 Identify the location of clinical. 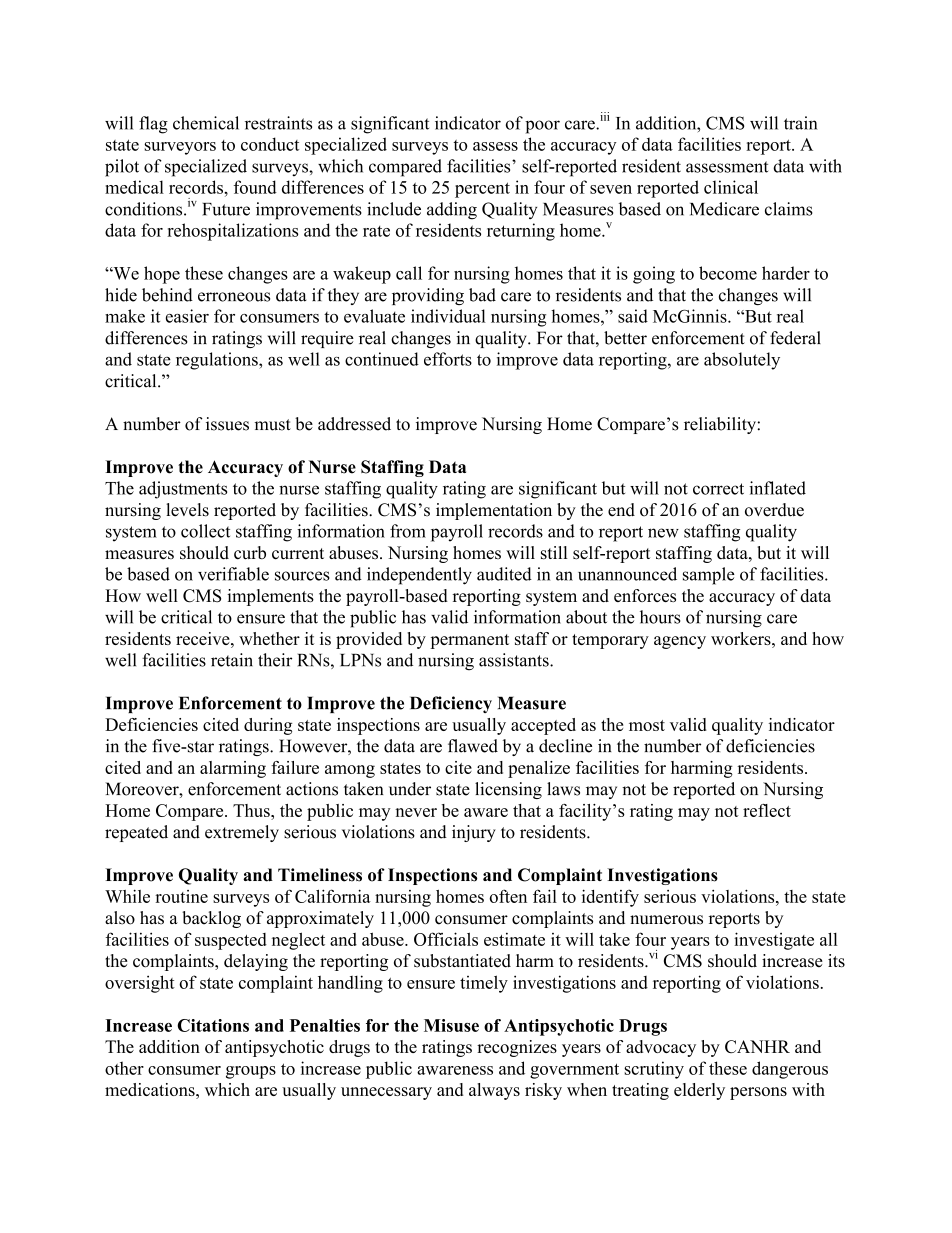
(731, 187).
